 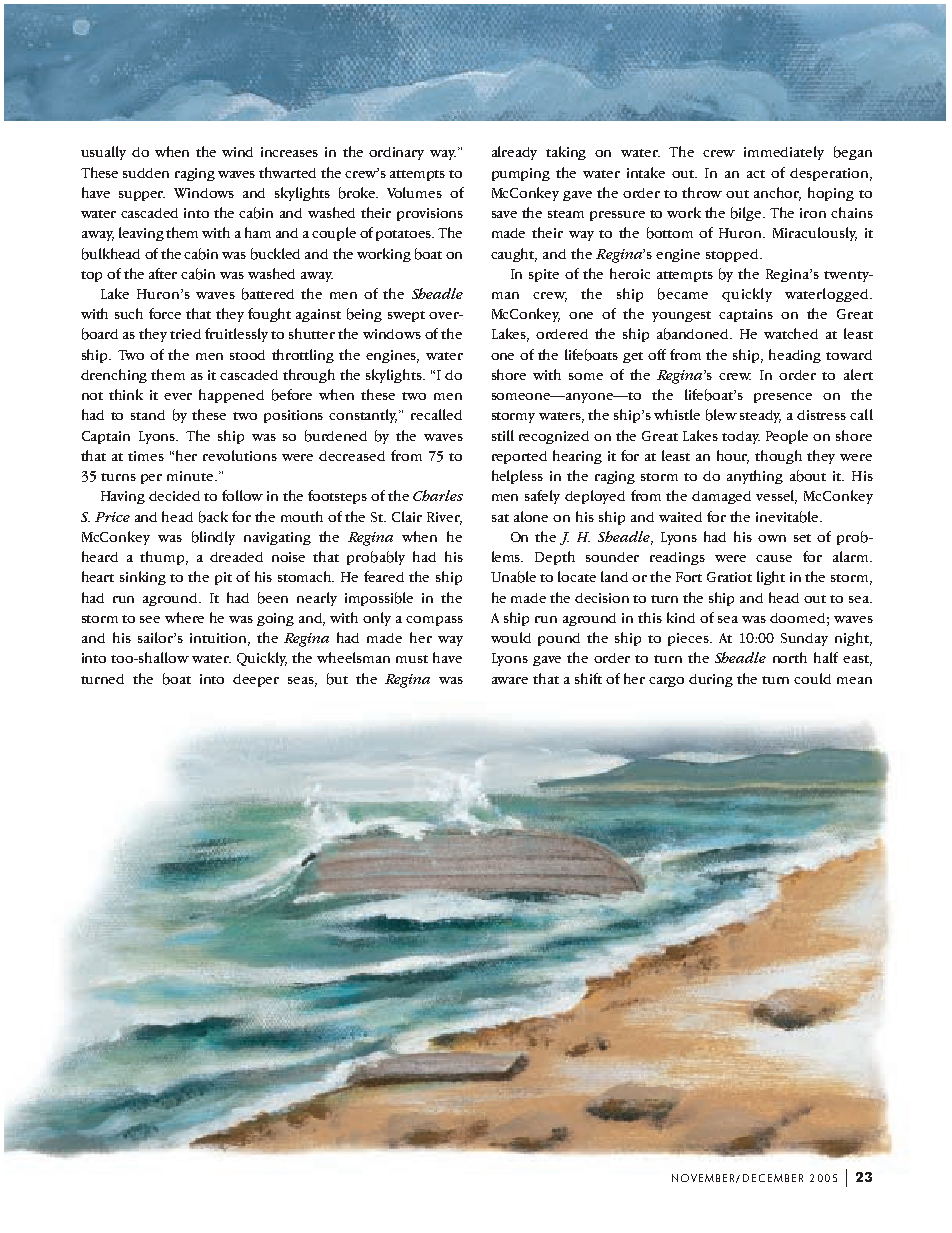 What do you see at coordinates (256, 680) in the screenshot?
I see `deeper` at bounding box center [256, 680].
